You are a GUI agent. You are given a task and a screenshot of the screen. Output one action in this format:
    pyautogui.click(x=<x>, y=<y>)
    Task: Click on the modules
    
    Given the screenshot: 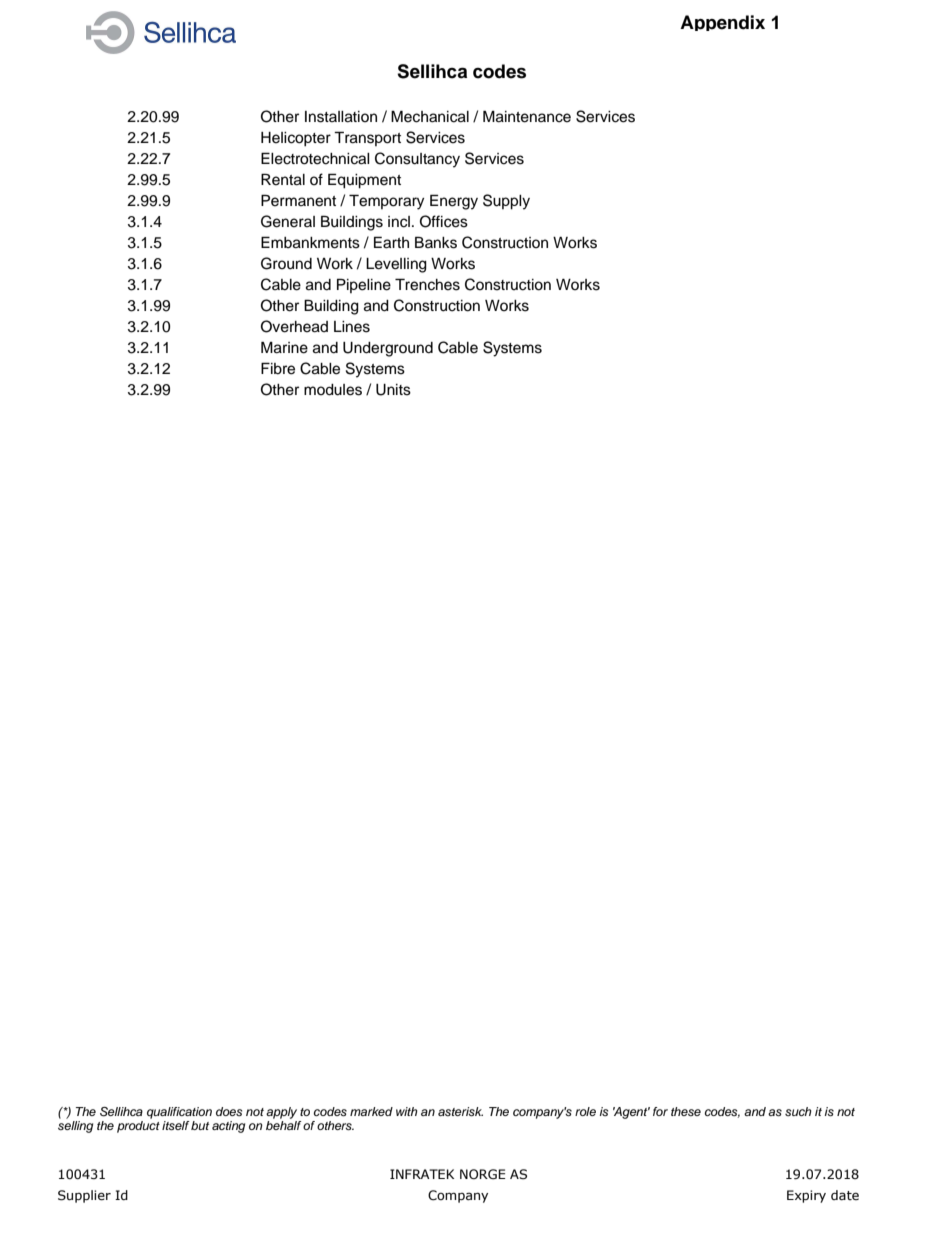 What is the action you would take?
    pyautogui.click(x=333, y=390)
